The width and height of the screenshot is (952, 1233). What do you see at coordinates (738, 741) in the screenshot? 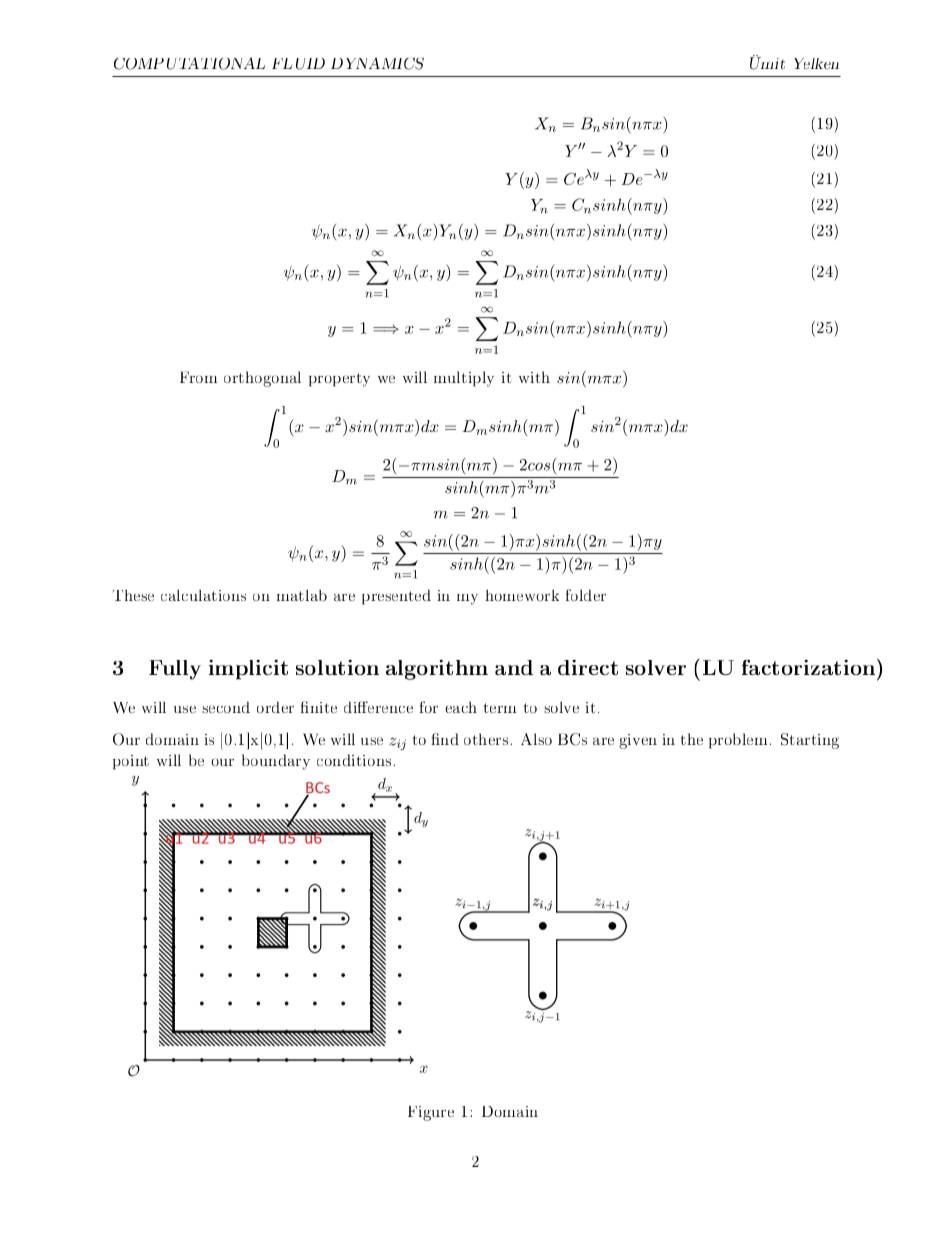
I see `problem` at bounding box center [738, 741].
